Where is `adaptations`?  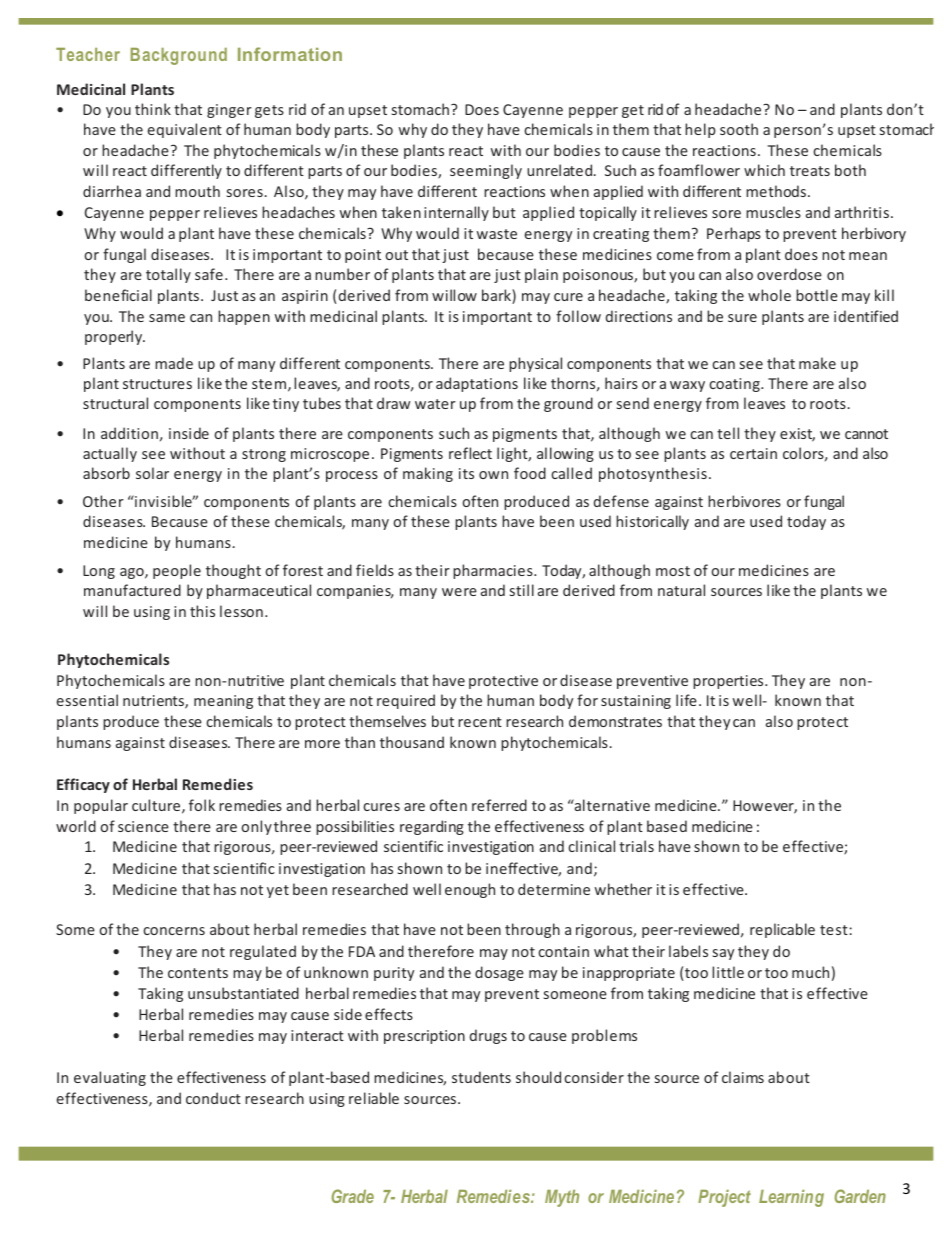 adaptations is located at coordinates (477, 384).
